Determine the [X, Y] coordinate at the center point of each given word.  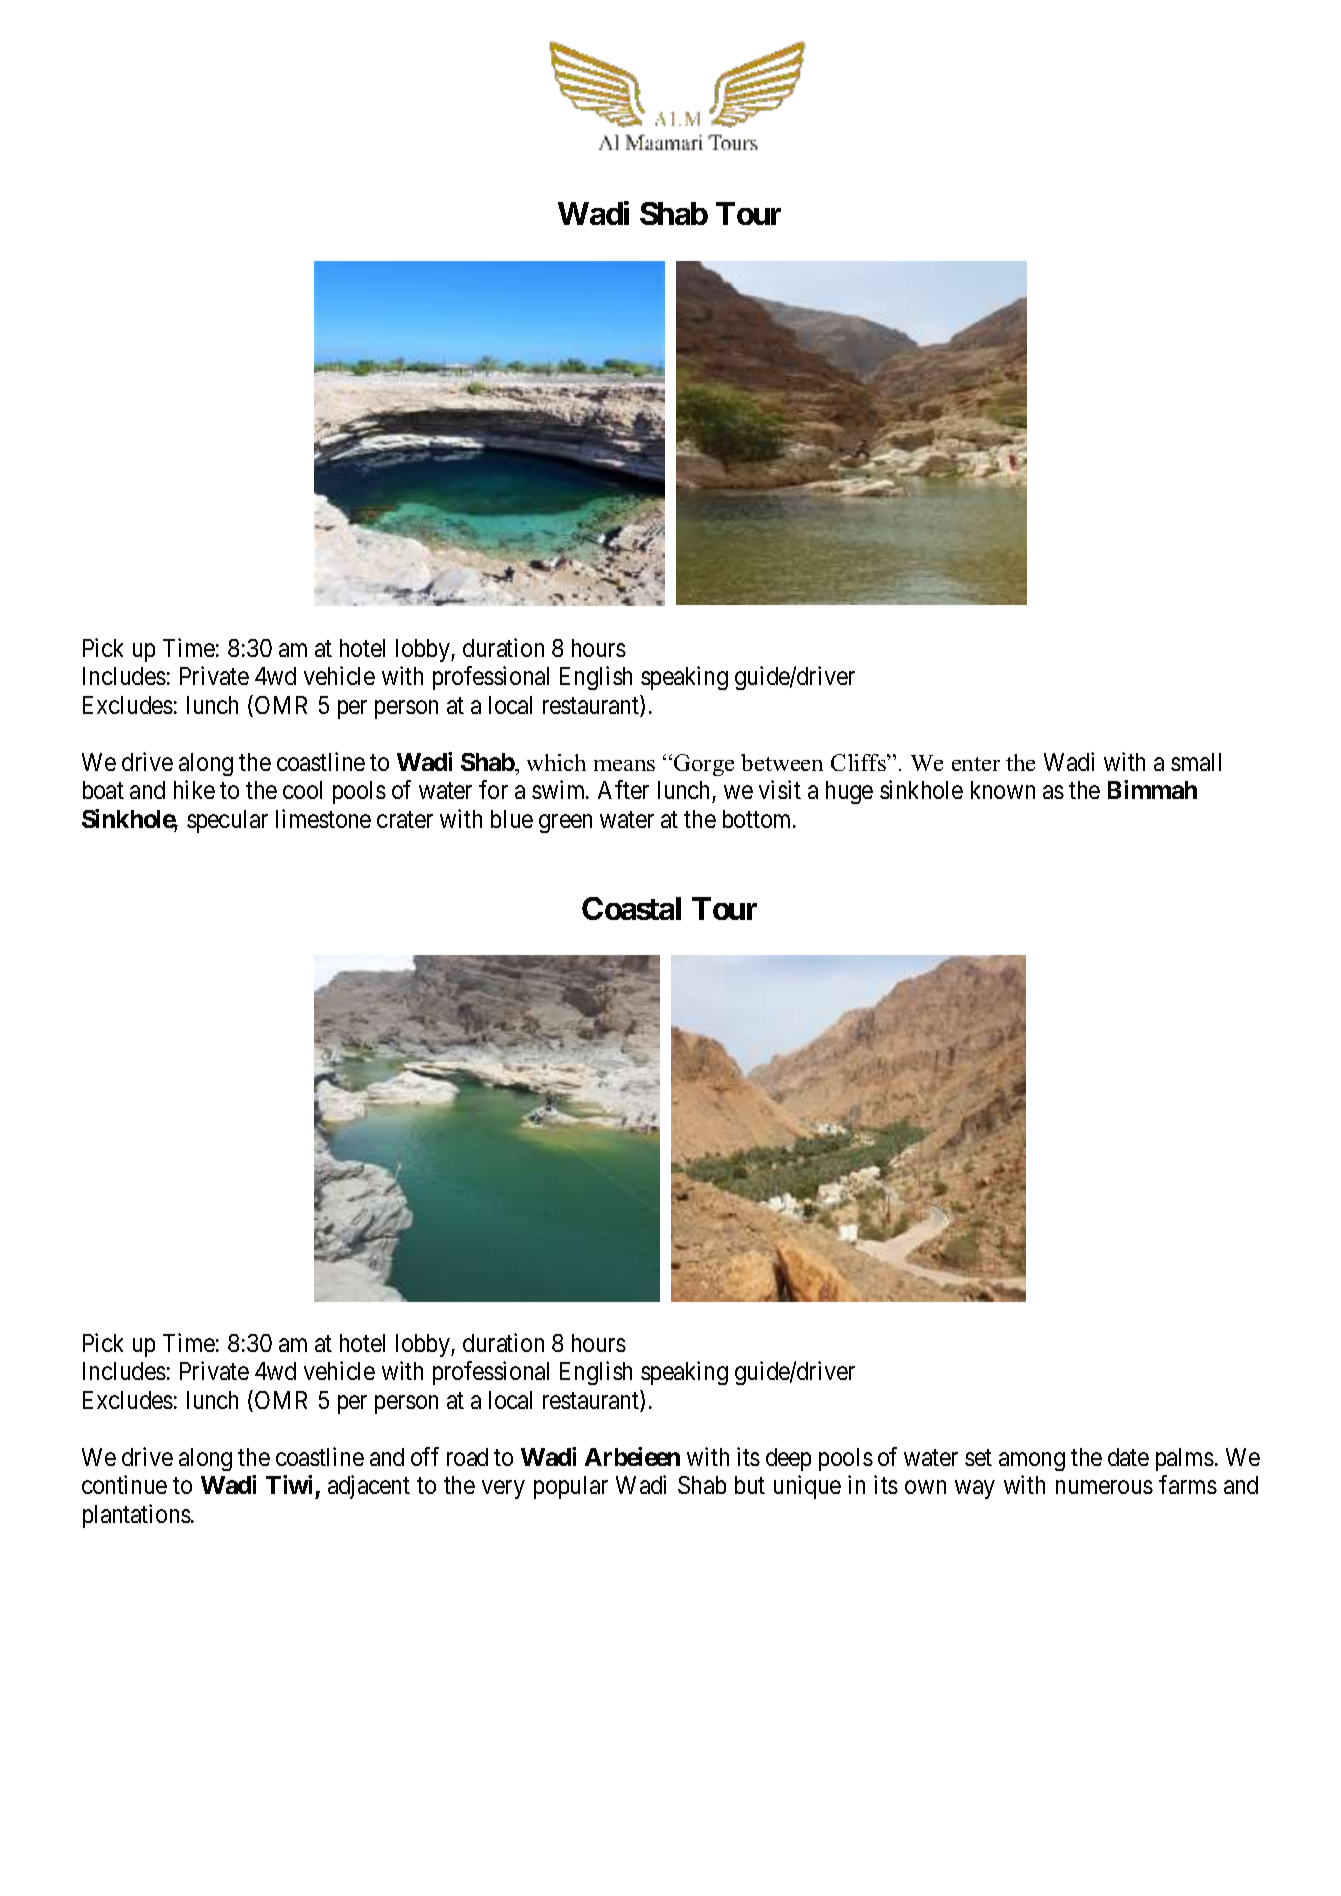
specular [227, 821]
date [1128, 1457]
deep [788, 1459]
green [565, 823]
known [1003, 790]
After [623, 789]
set [978, 1457]
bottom [758, 819]
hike [194, 789]
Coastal [631, 908]
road [467, 1457]
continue [124, 1484]
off [425, 1456]
